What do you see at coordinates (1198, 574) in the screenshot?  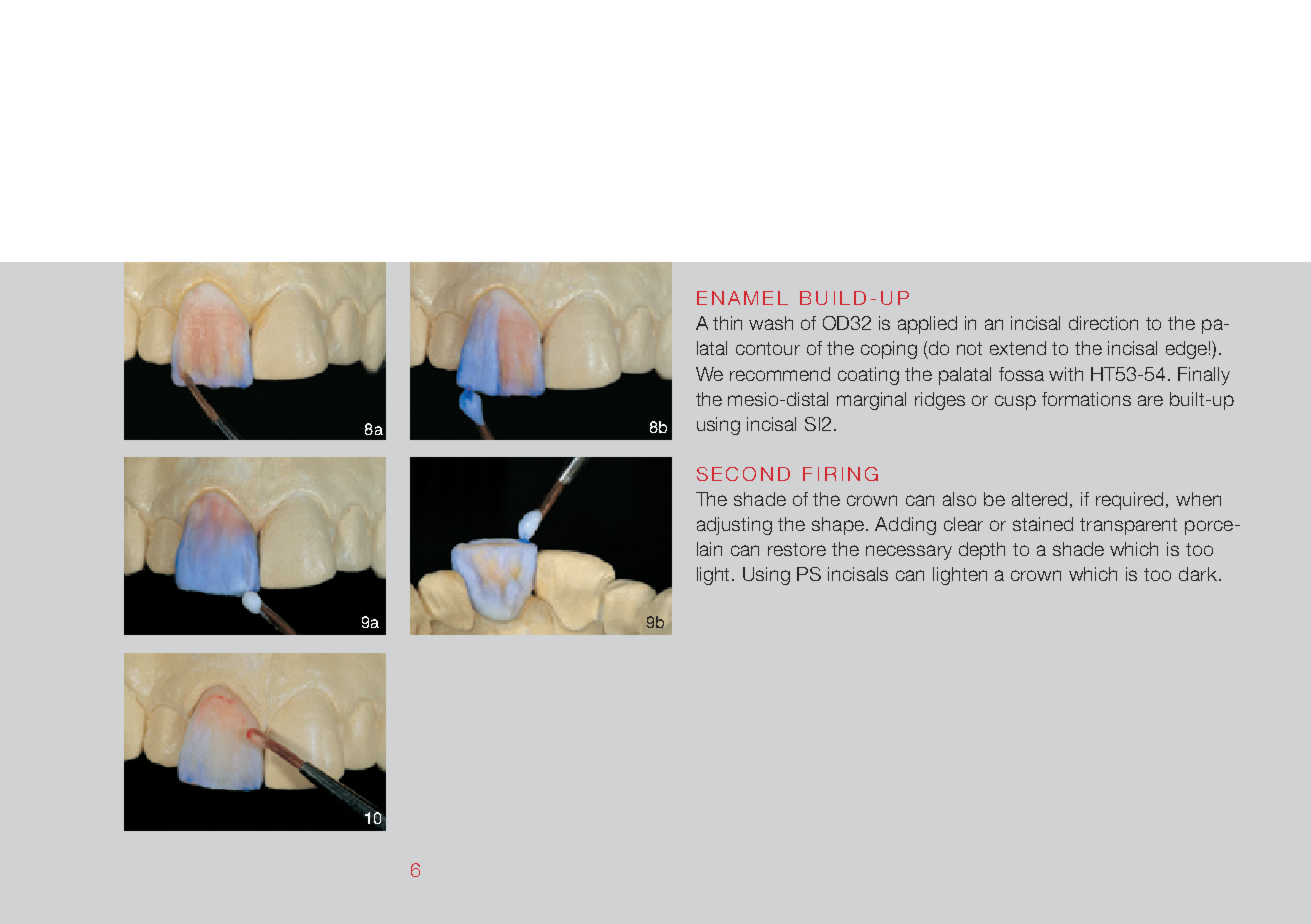 I see `dark` at bounding box center [1198, 574].
